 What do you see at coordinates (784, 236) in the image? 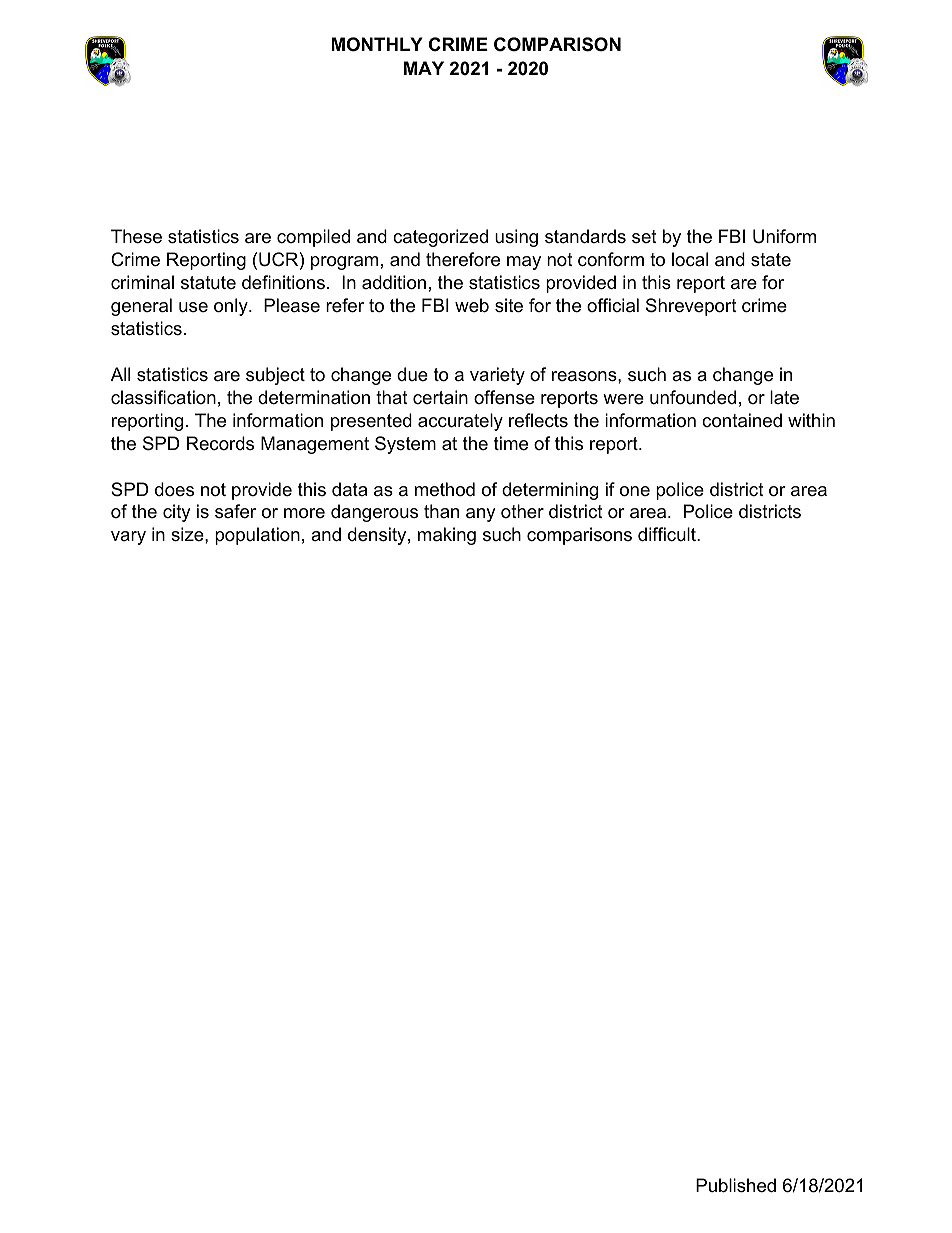
I see `Uniform` at bounding box center [784, 236].
